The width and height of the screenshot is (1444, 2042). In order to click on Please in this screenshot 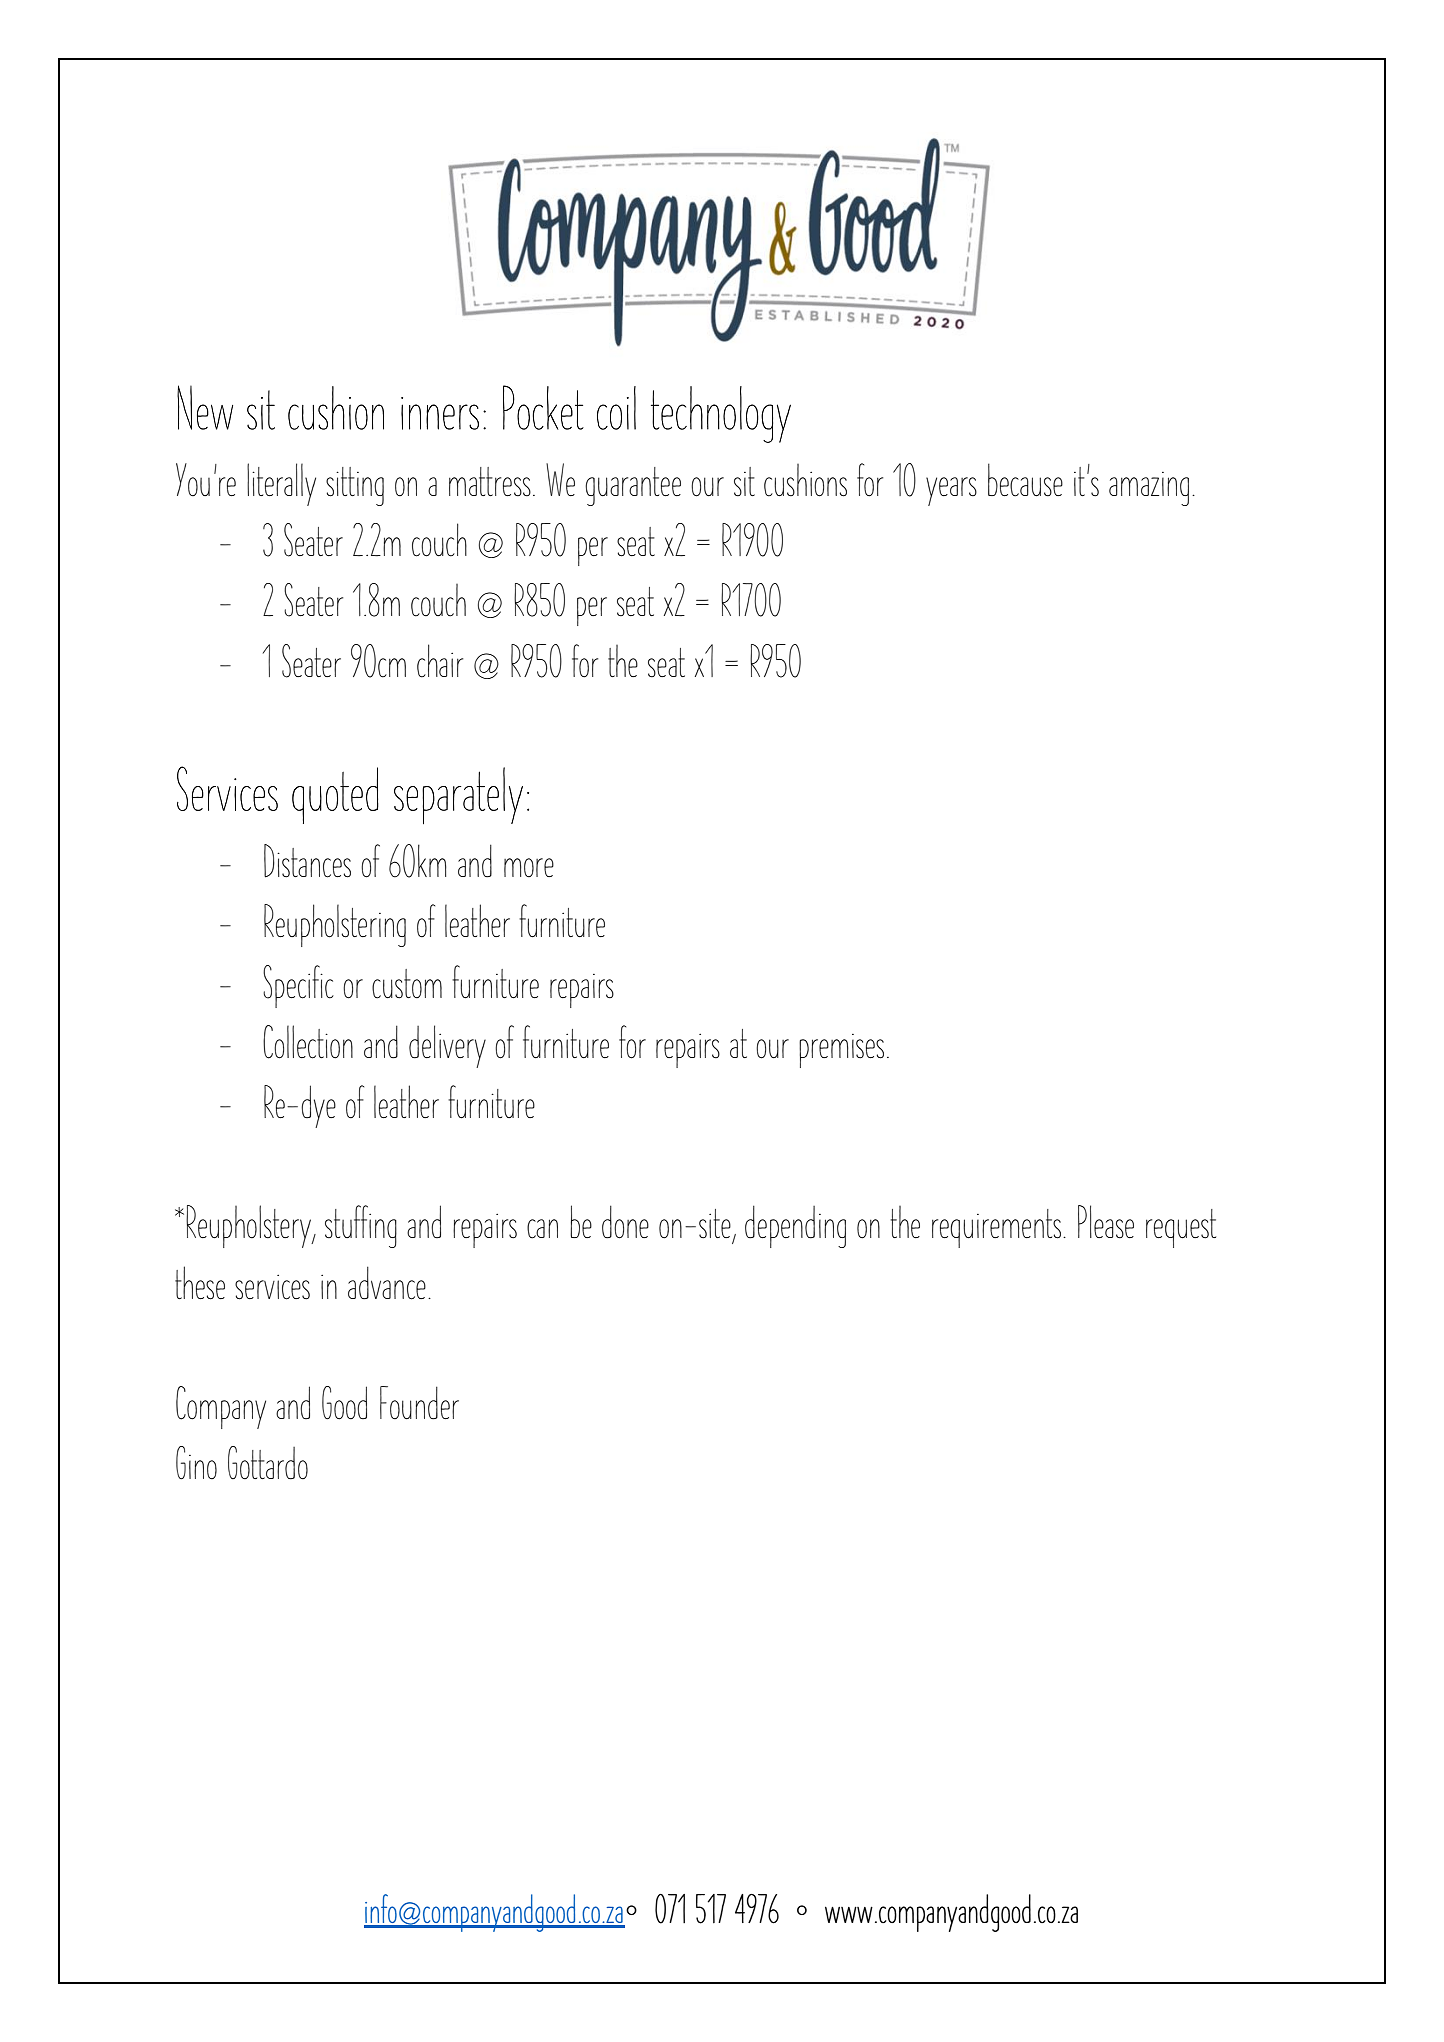, I will do `click(1106, 1221)`.
